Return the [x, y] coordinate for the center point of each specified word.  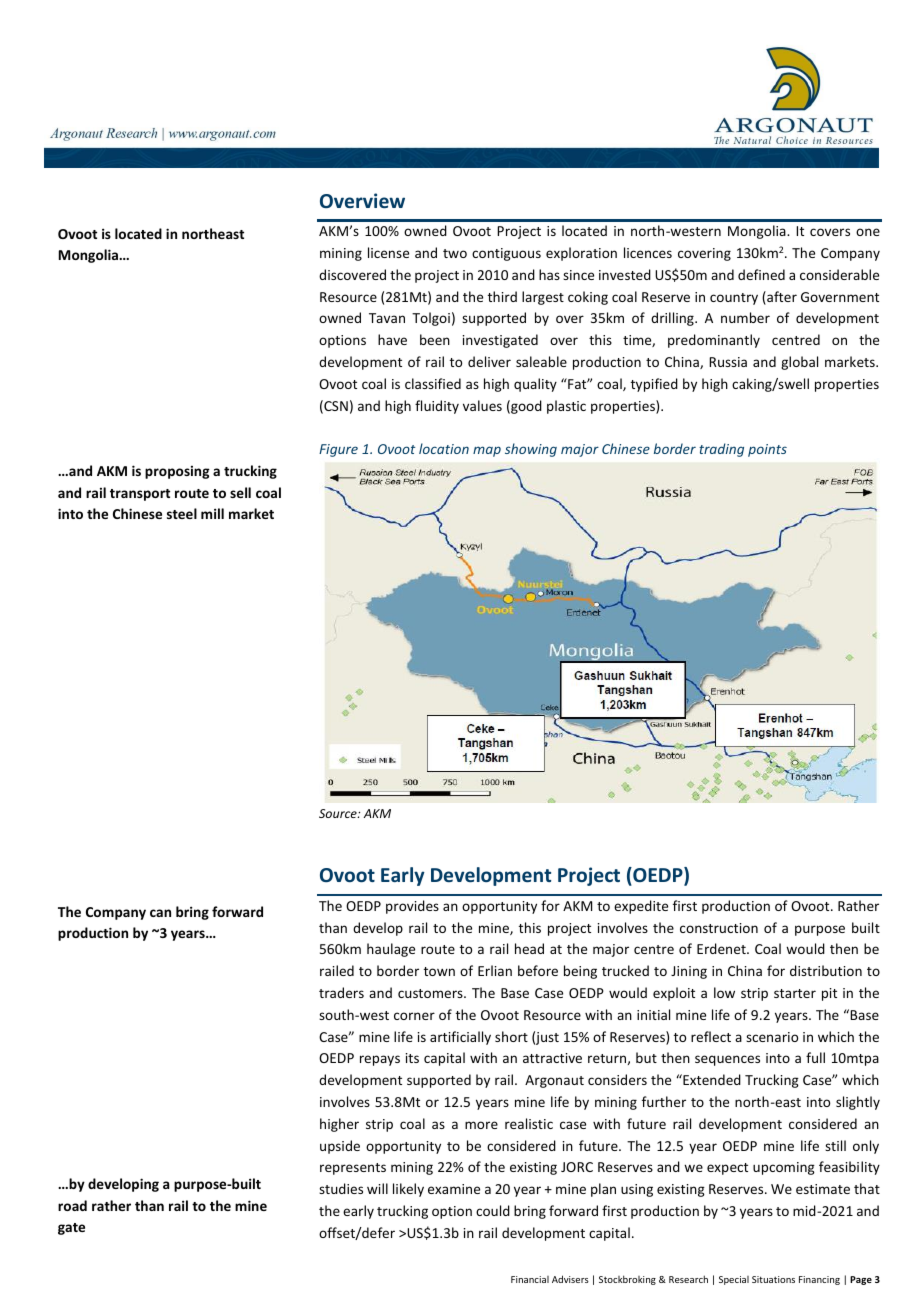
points [767, 450]
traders [341, 992]
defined [761, 274]
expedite [641, 907]
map [487, 451]
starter [795, 993]
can [160, 913]
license [388, 252]
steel [182, 513]
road [72, 1205]
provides [412, 907]
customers [431, 993]
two [455, 253]
